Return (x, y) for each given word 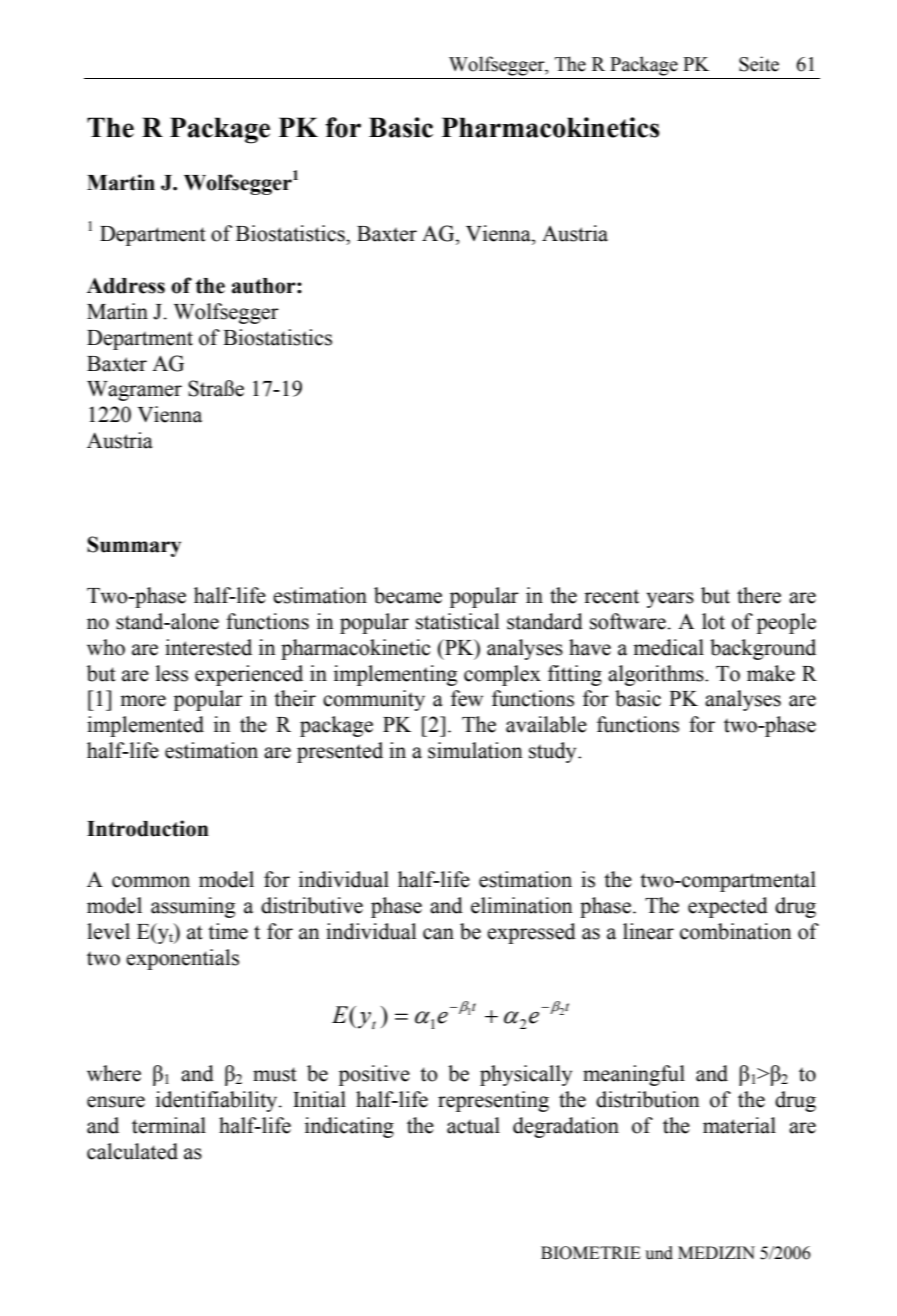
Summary (134, 546)
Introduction (148, 828)
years (670, 600)
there (759, 595)
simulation (475, 750)
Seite (759, 64)
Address (126, 286)
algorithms (657, 675)
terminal (169, 1125)
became (408, 595)
